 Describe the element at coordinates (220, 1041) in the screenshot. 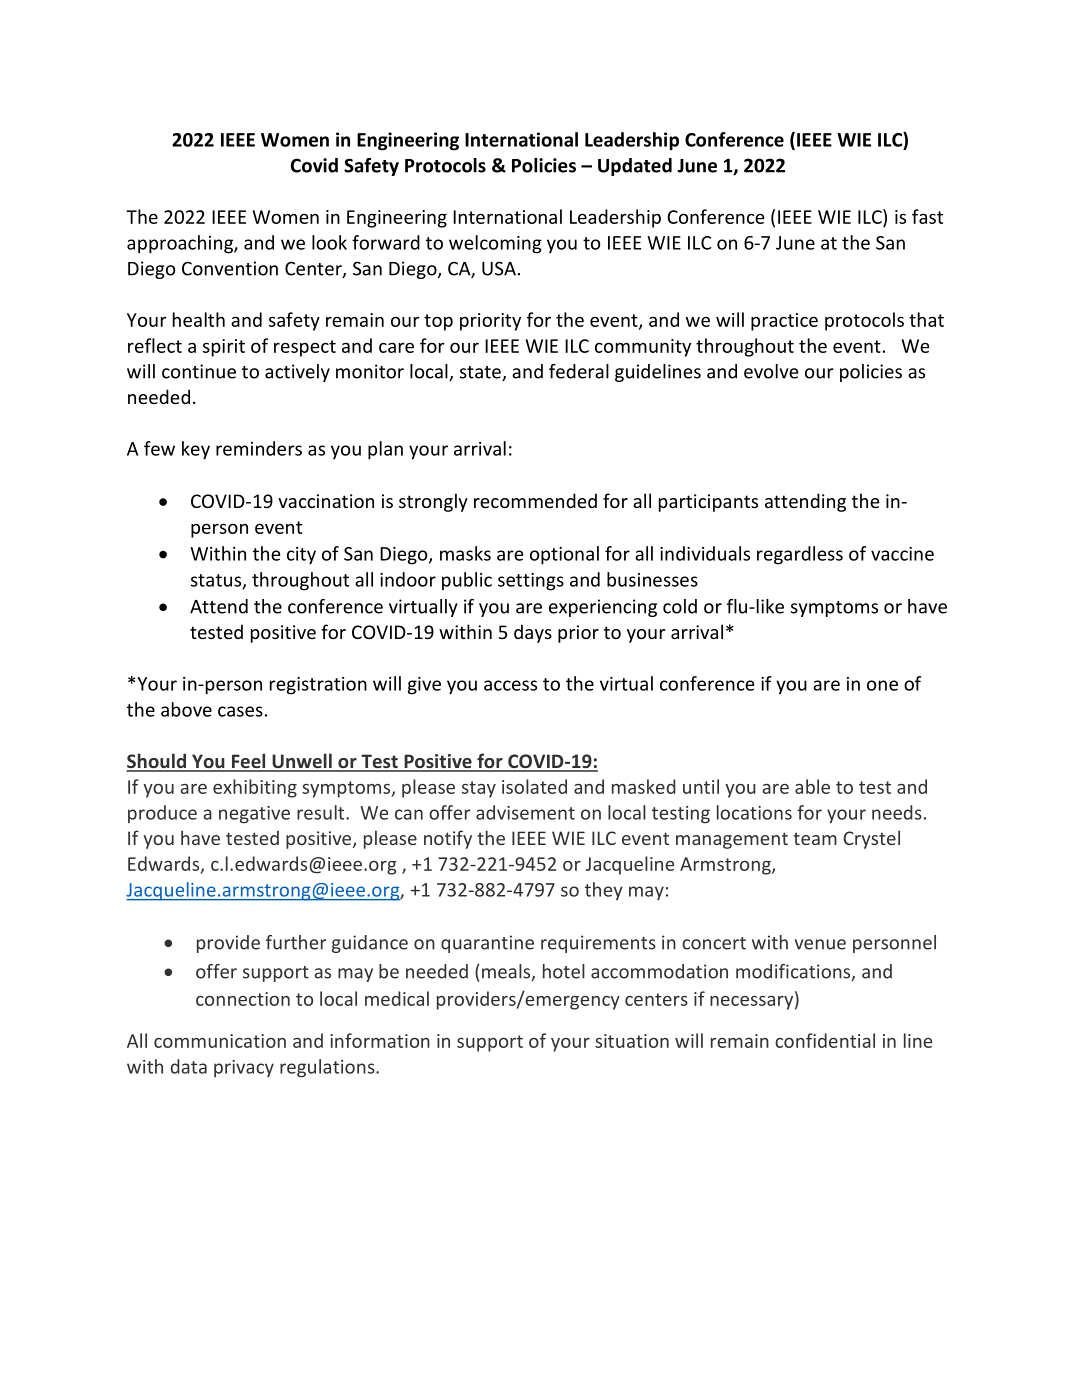

I see `communication` at that location.
